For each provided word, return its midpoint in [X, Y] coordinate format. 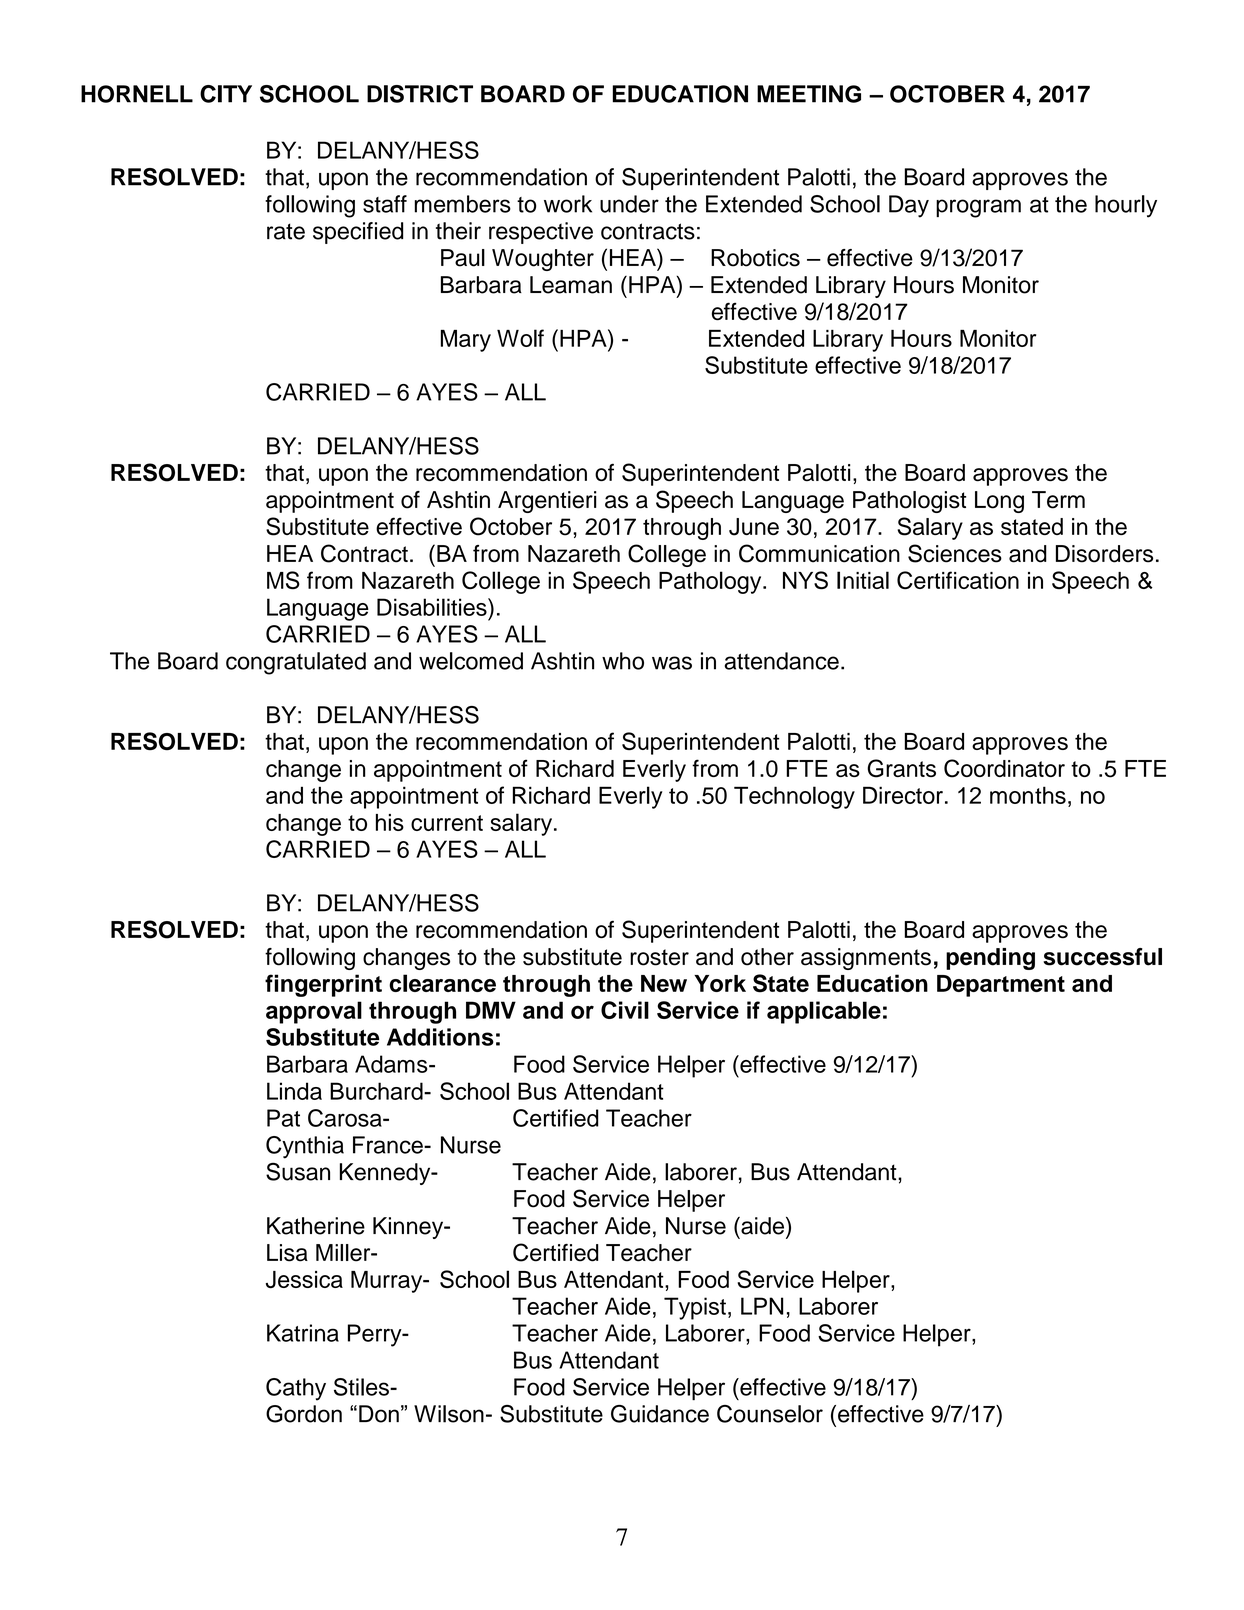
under [629, 204]
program [978, 208]
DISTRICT [420, 94]
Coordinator [1004, 768]
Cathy [296, 1389]
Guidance [660, 1414]
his [390, 822]
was [672, 663]
